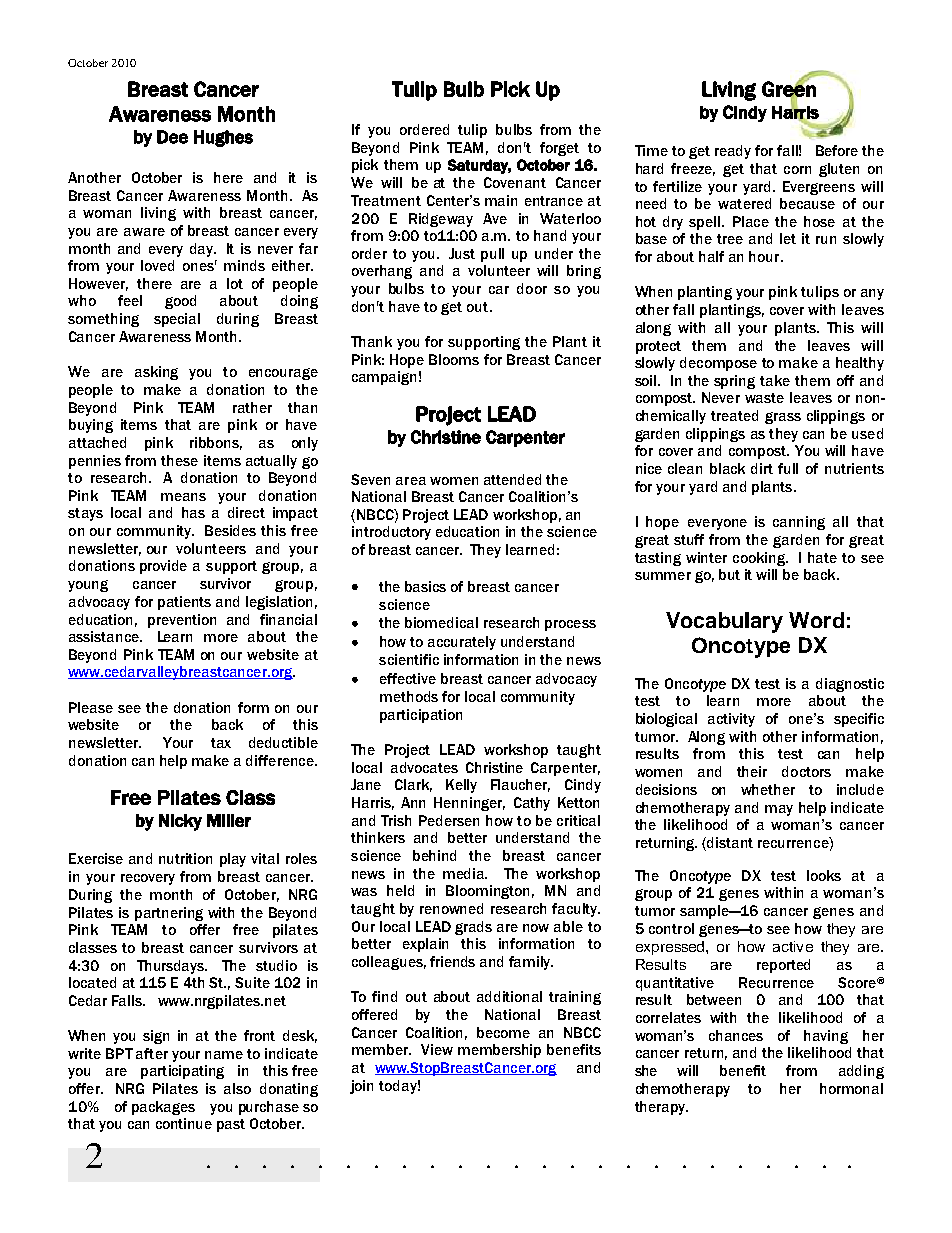 The height and width of the screenshot is (1233, 952). Describe the element at coordinates (163, 1108) in the screenshot. I see `packages` at that location.
